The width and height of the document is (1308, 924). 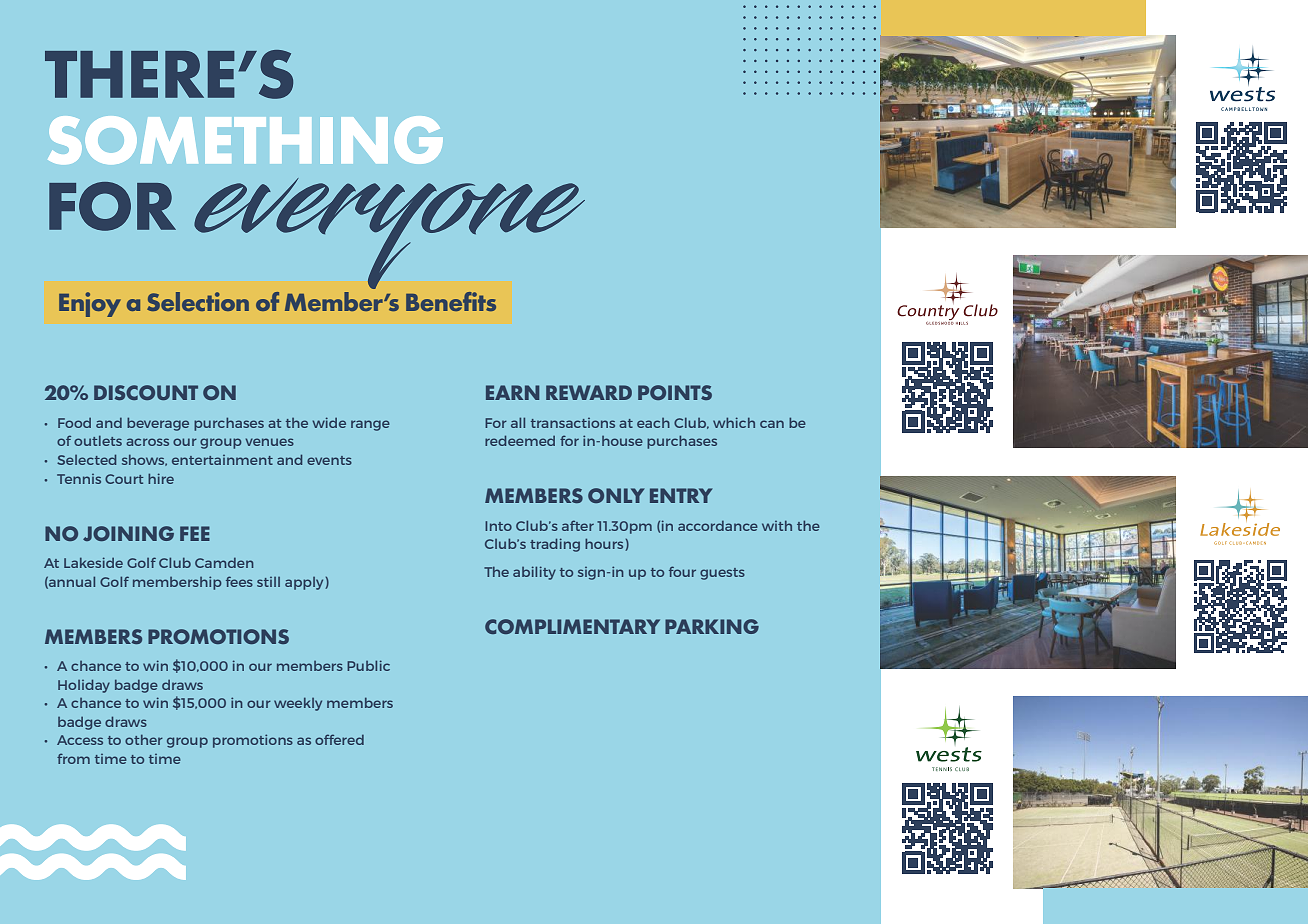 What do you see at coordinates (245, 140) in the document?
I see `SOMETHING` at bounding box center [245, 140].
